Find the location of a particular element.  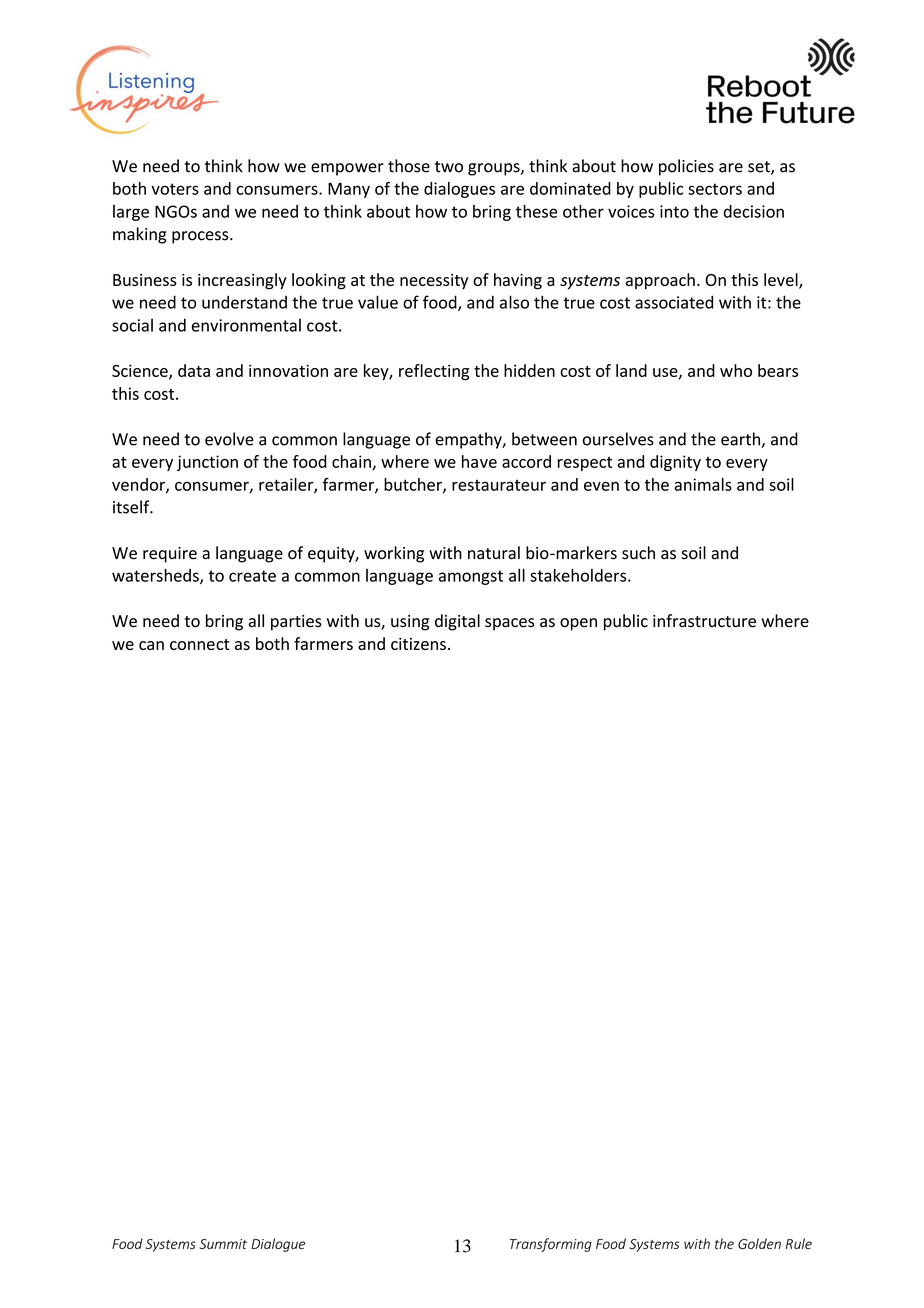

voters is located at coordinates (175, 189).
